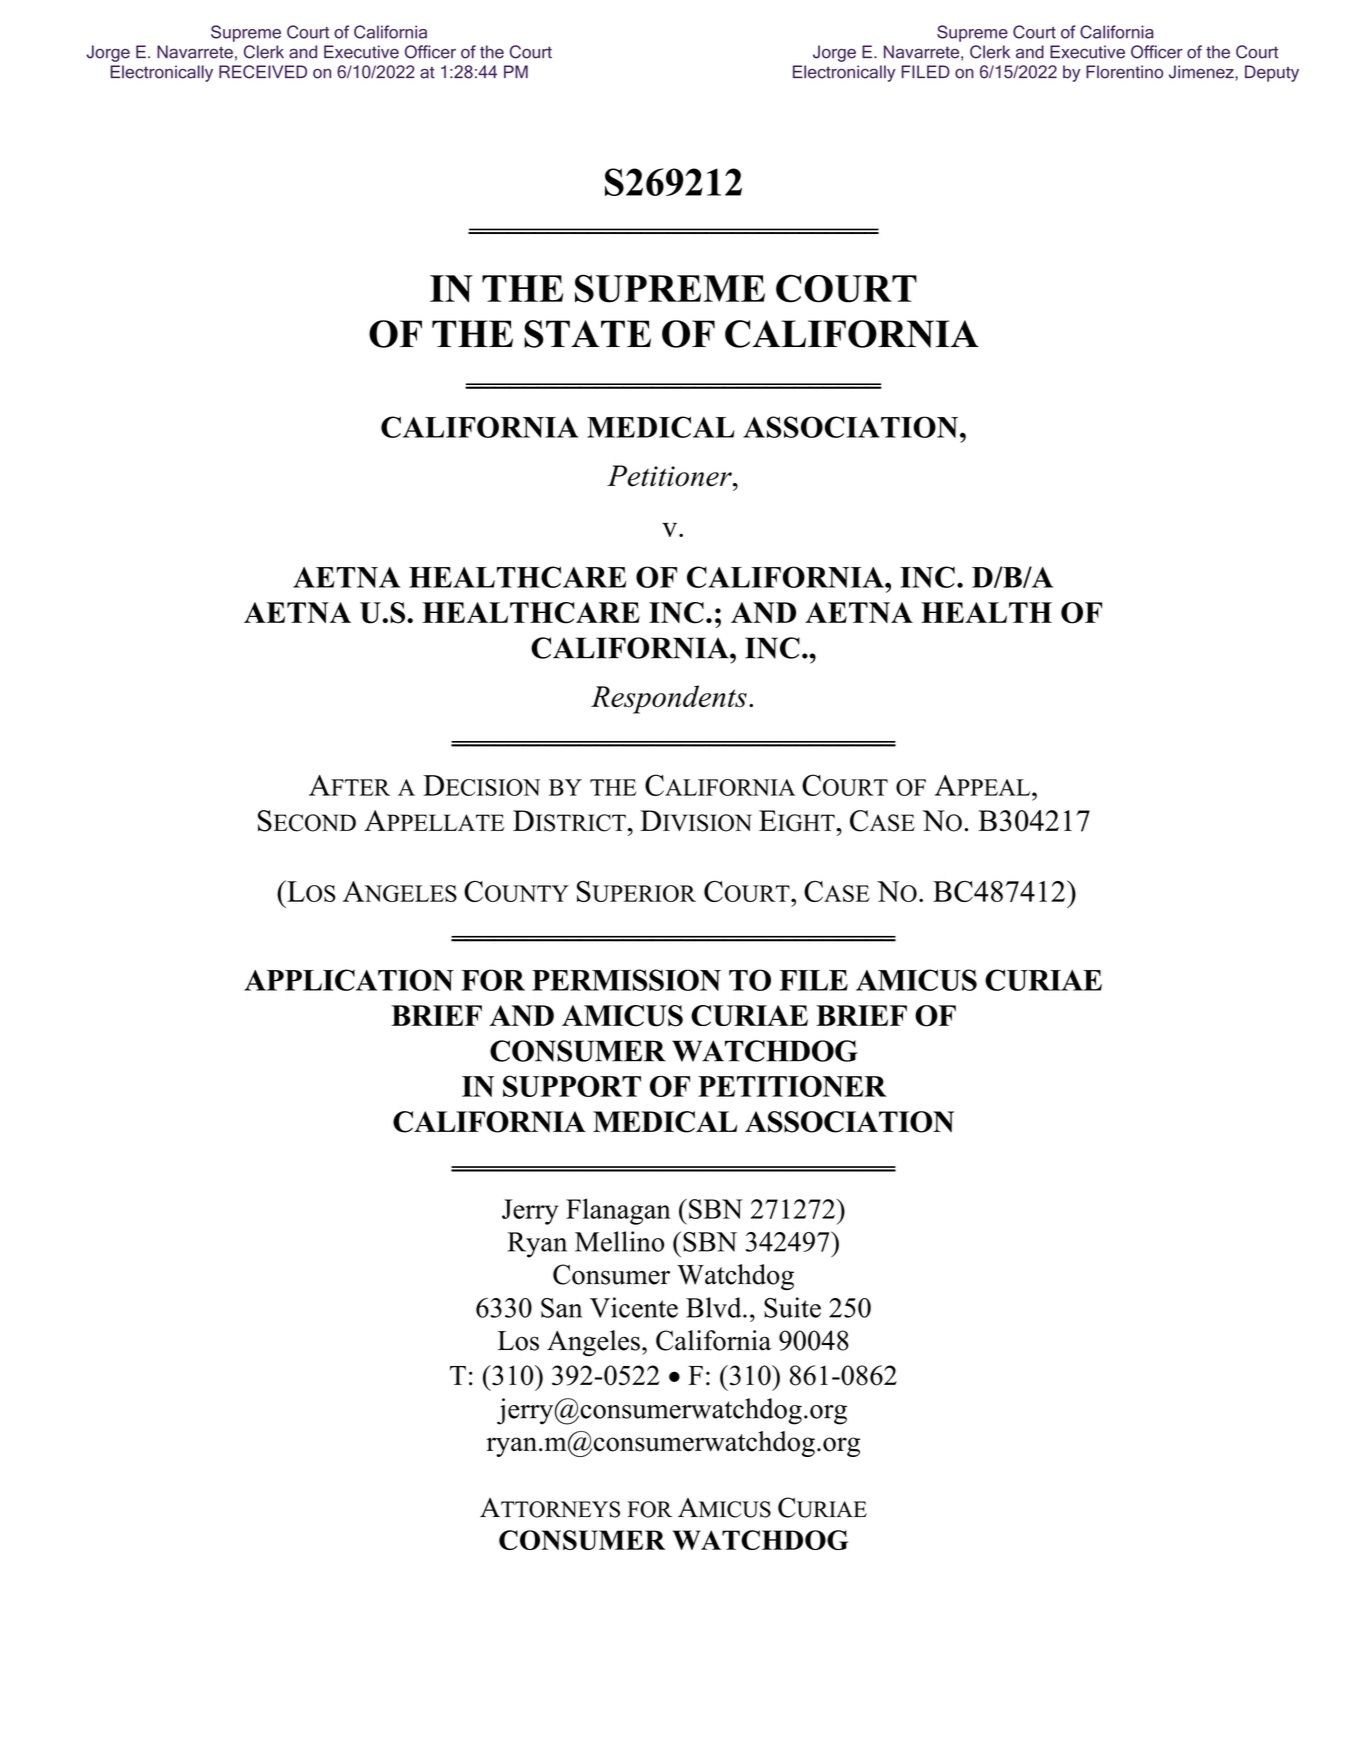  Describe the element at coordinates (626, 980) in the screenshot. I see `PERMISSION` at that location.
